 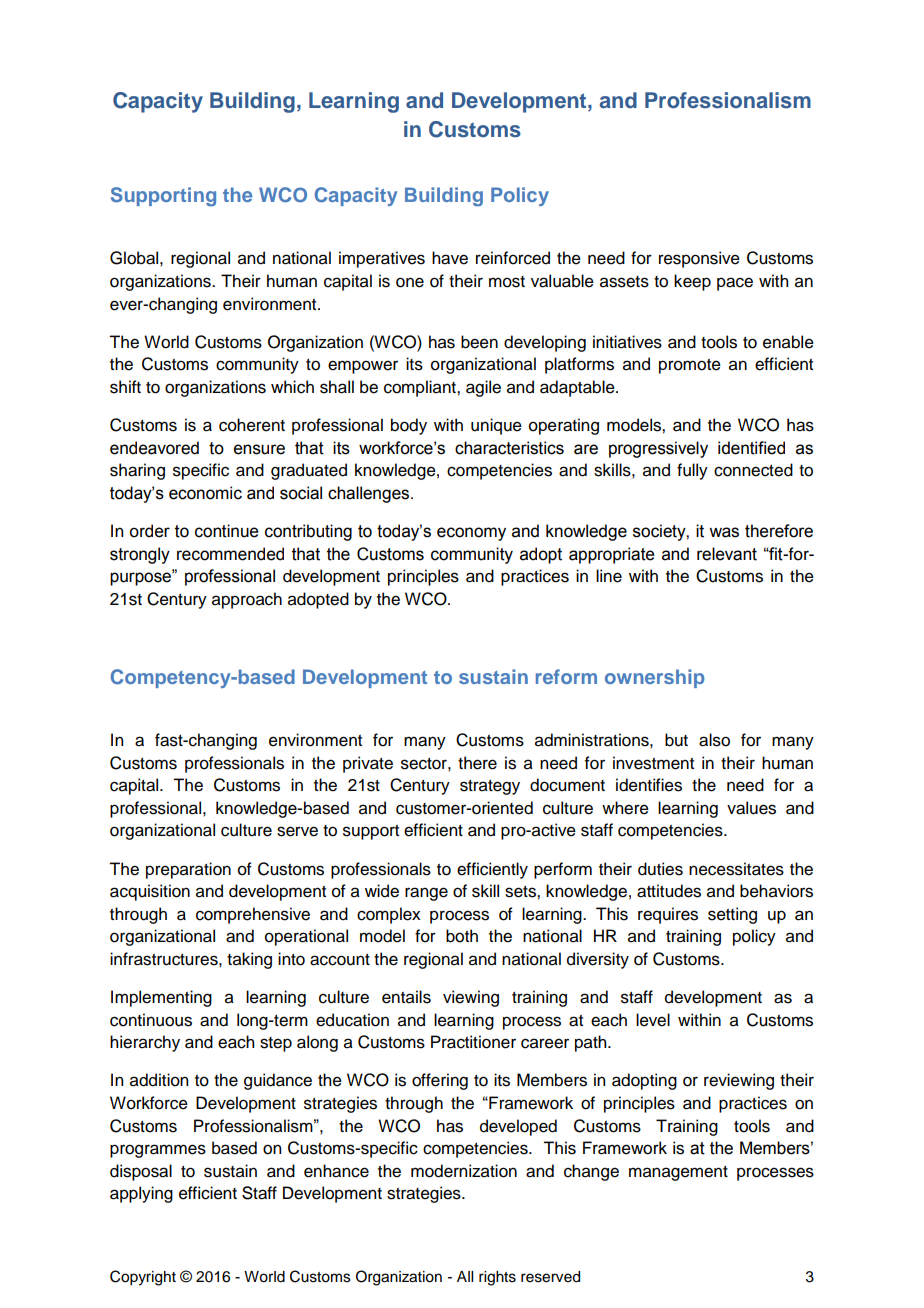 I want to click on preparation, so click(x=188, y=870).
